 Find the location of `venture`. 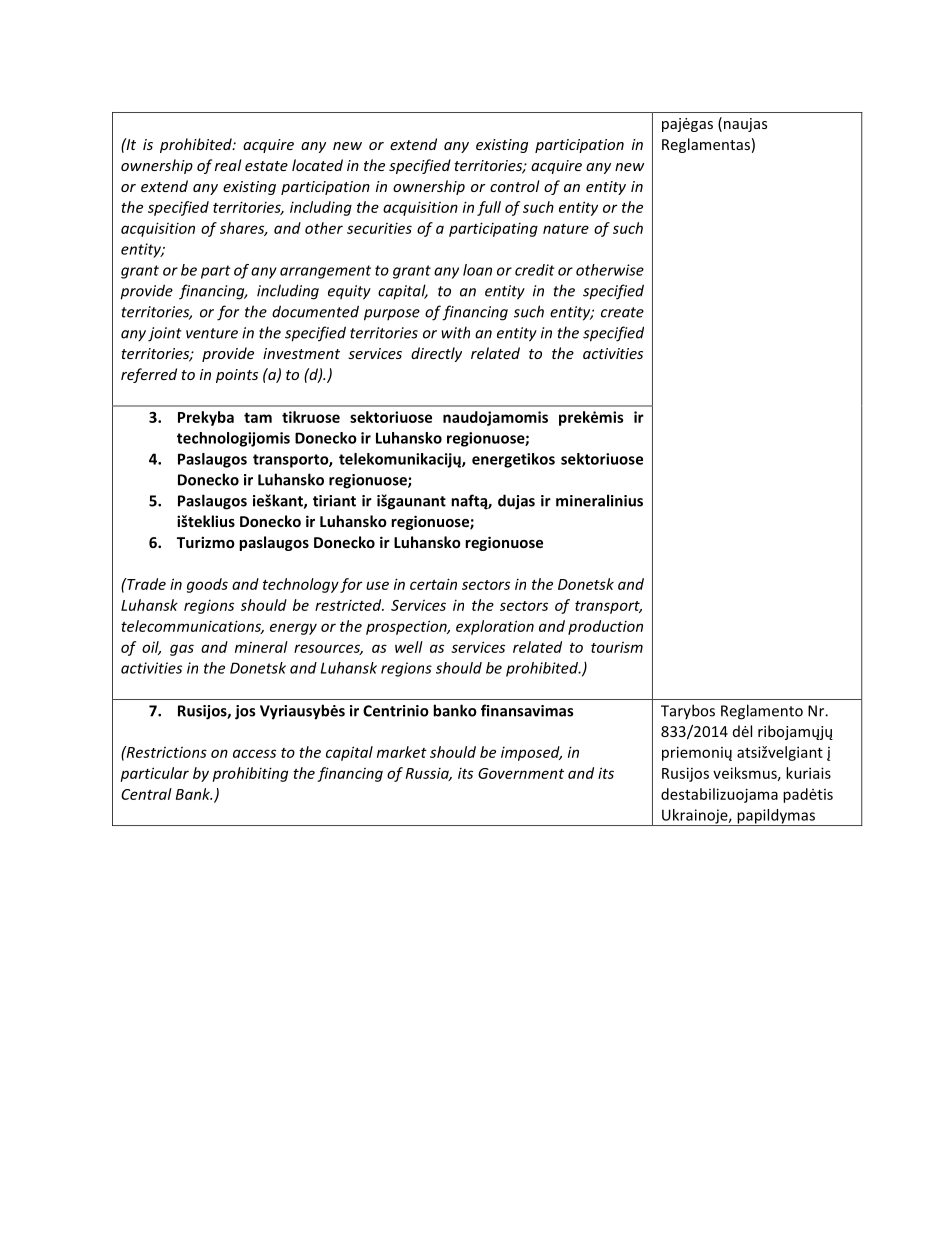

venture is located at coordinates (212, 333).
